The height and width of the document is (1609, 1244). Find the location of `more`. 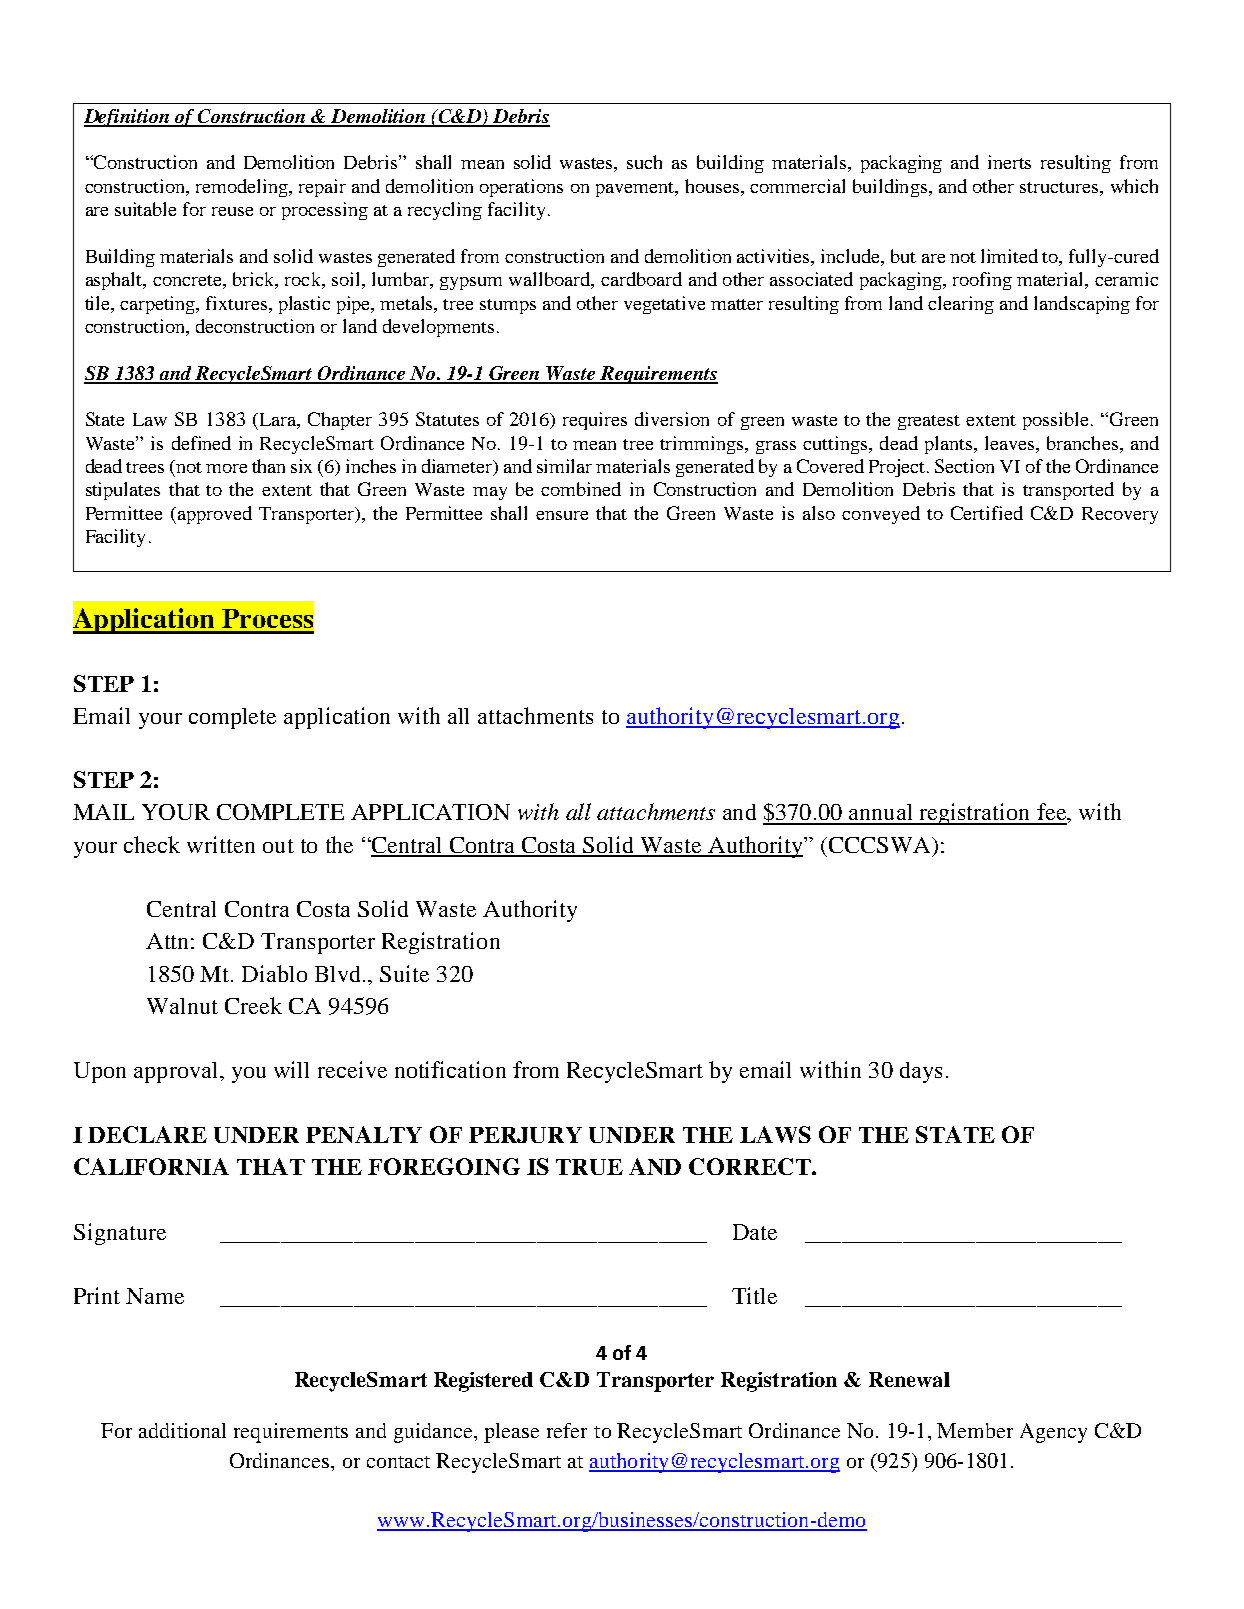

more is located at coordinates (226, 468).
